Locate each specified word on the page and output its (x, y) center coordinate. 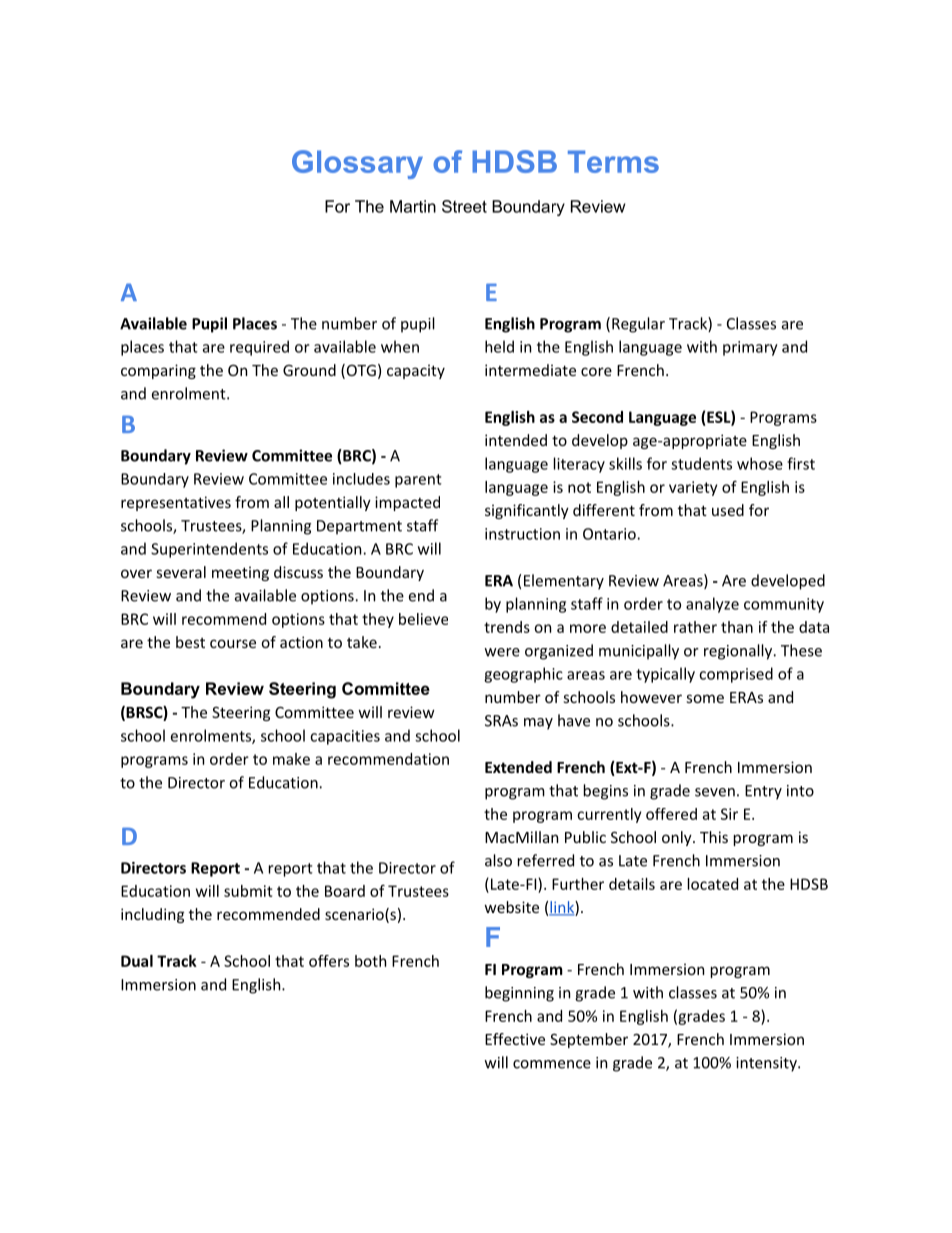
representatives (176, 503)
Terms (613, 161)
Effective (515, 1039)
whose (760, 463)
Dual (137, 961)
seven (715, 792)
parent (418, 481)
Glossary (357, 164)
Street (464, 206)
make (291, 759)
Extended (518, 767)
